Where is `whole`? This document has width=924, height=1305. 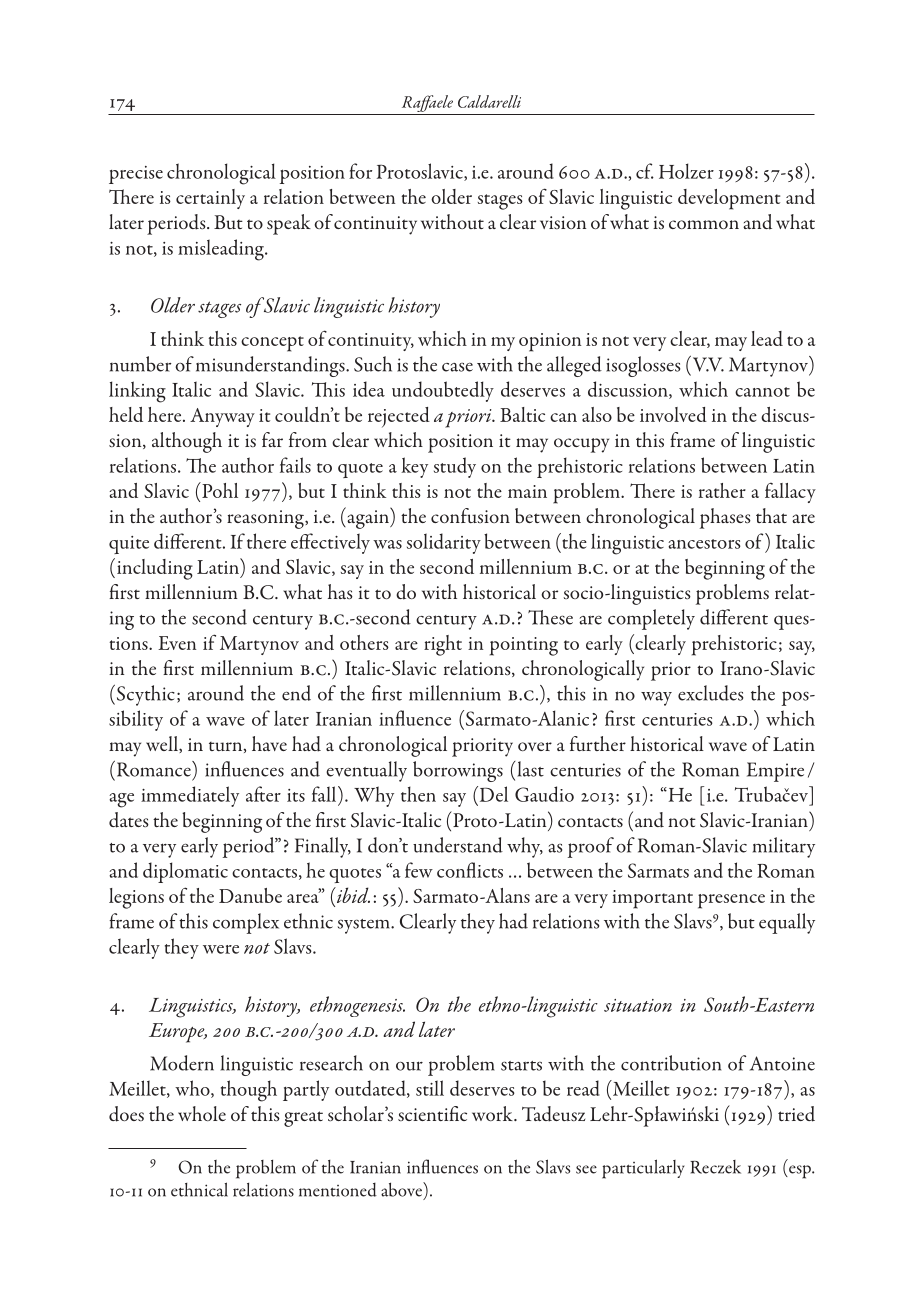
whole is located at coordinates (202, 1113).
